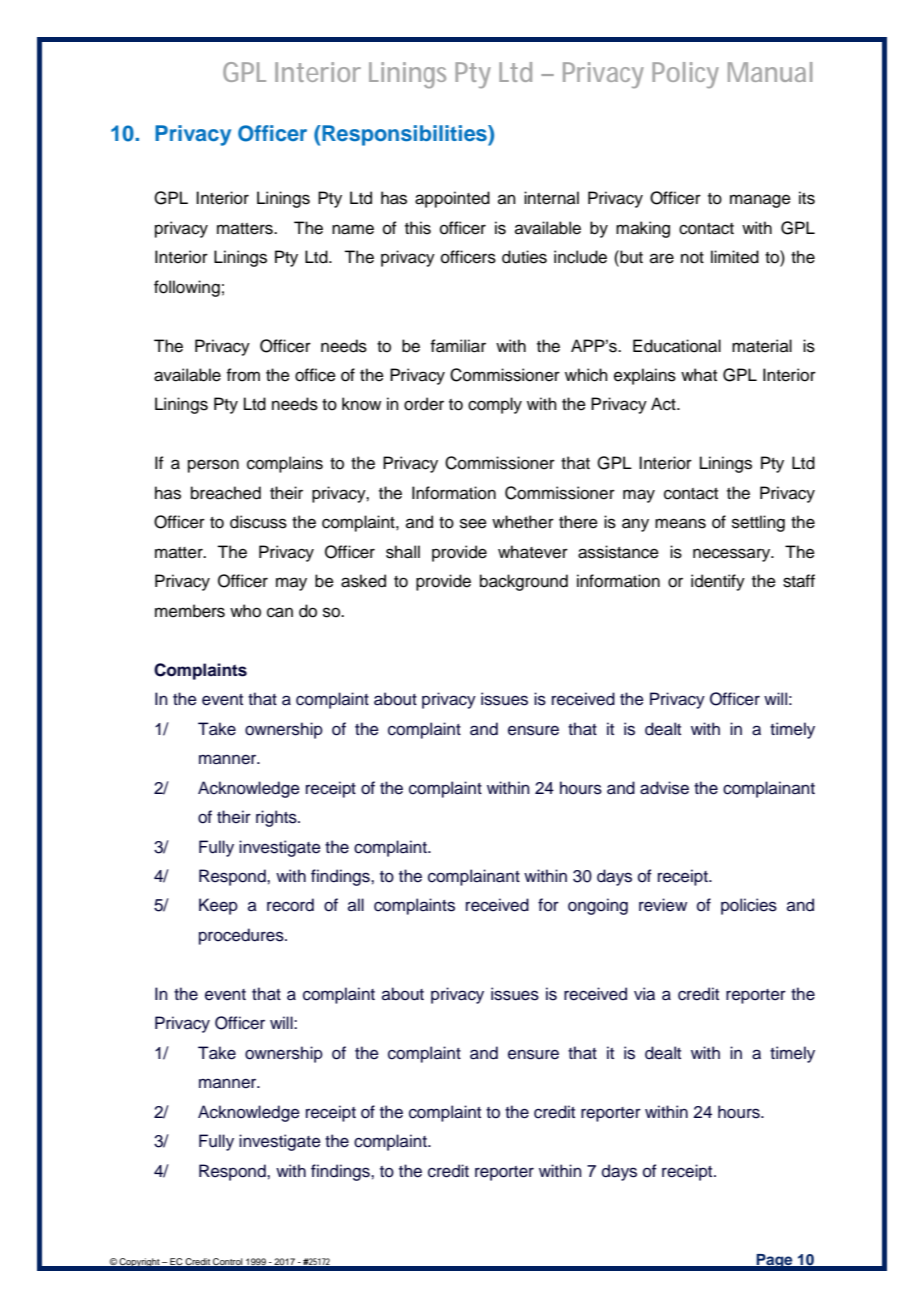 The image size is (924, 1308). What do you see at coordinates (770, 72) in the screenshot?
I see `Manual` at bounding box center [770, 72].
